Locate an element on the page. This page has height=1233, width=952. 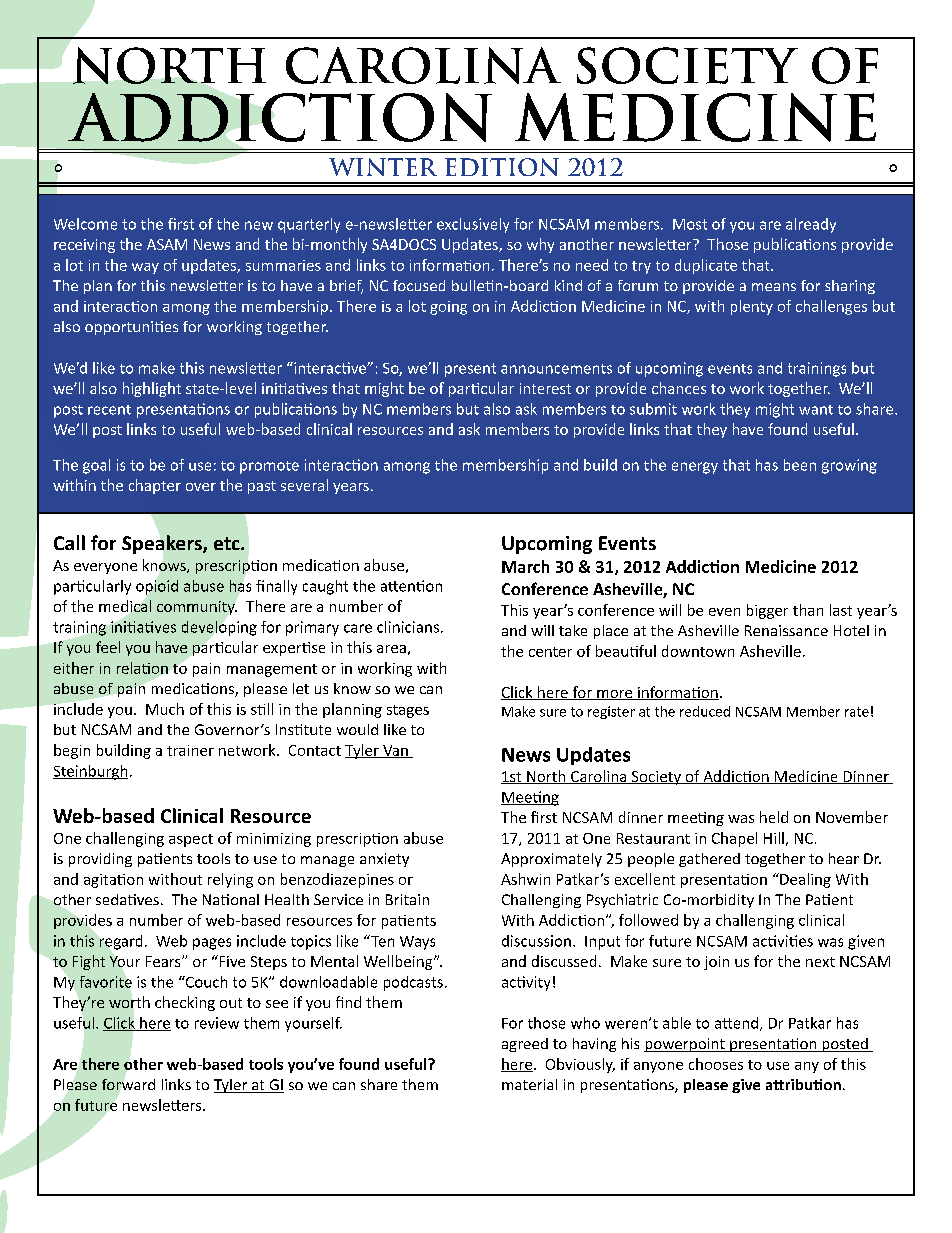
ASAM is located at coordinates (167, 244).
